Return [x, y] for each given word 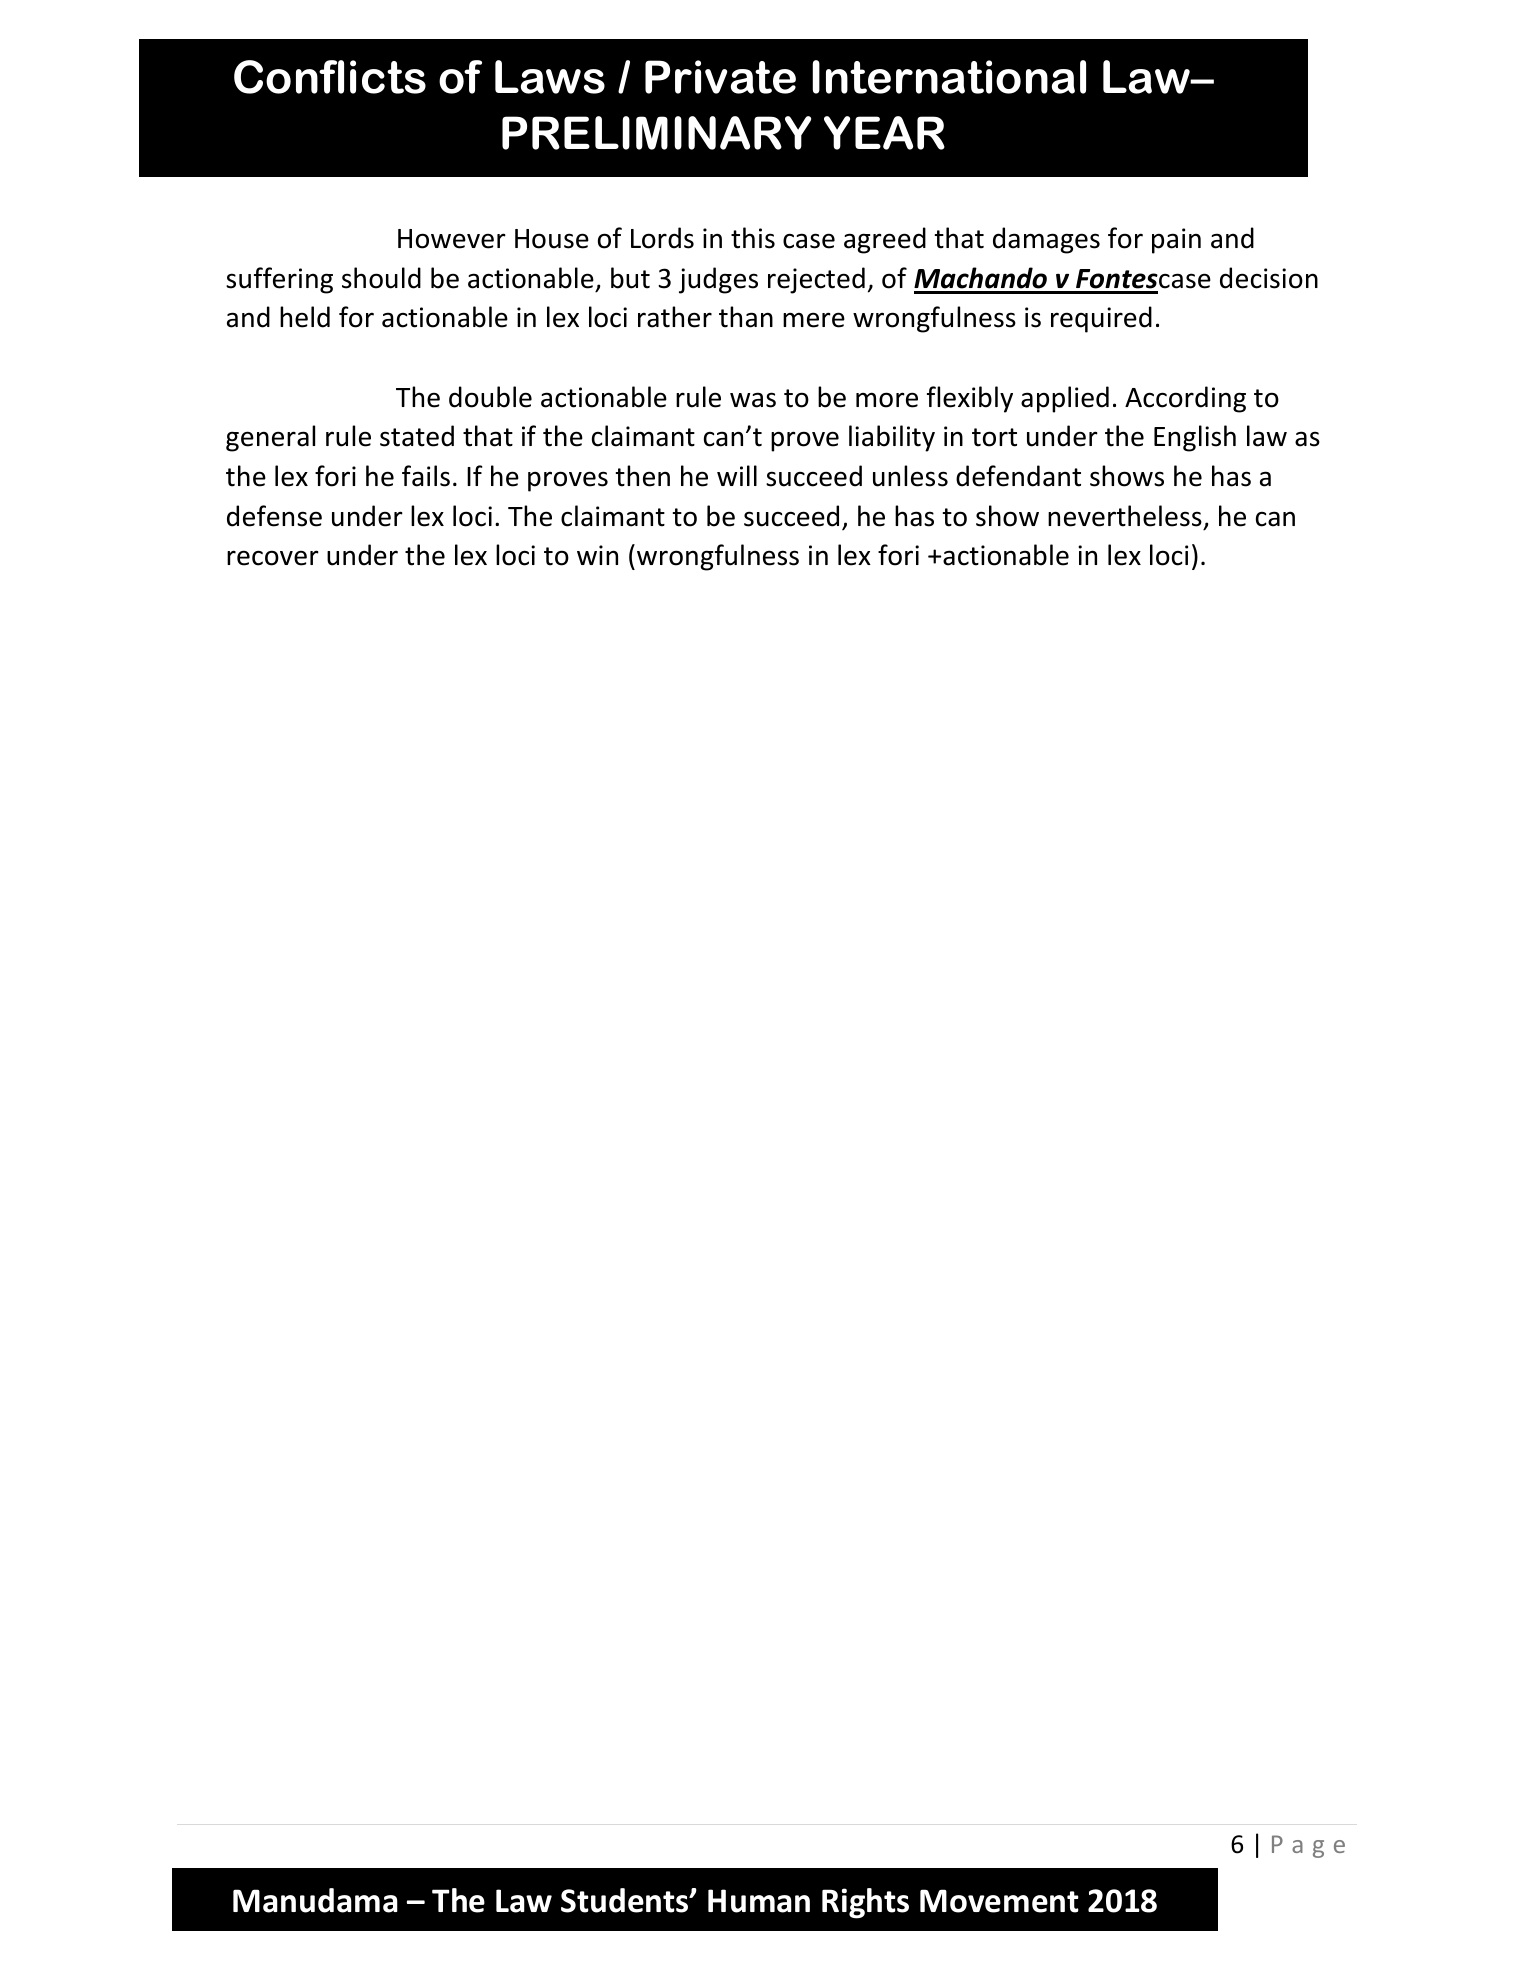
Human [759, 1901]
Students [626, 1900]
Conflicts [330, 77]
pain [1176, 241]
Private [720, 77]
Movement [999, 1901]
